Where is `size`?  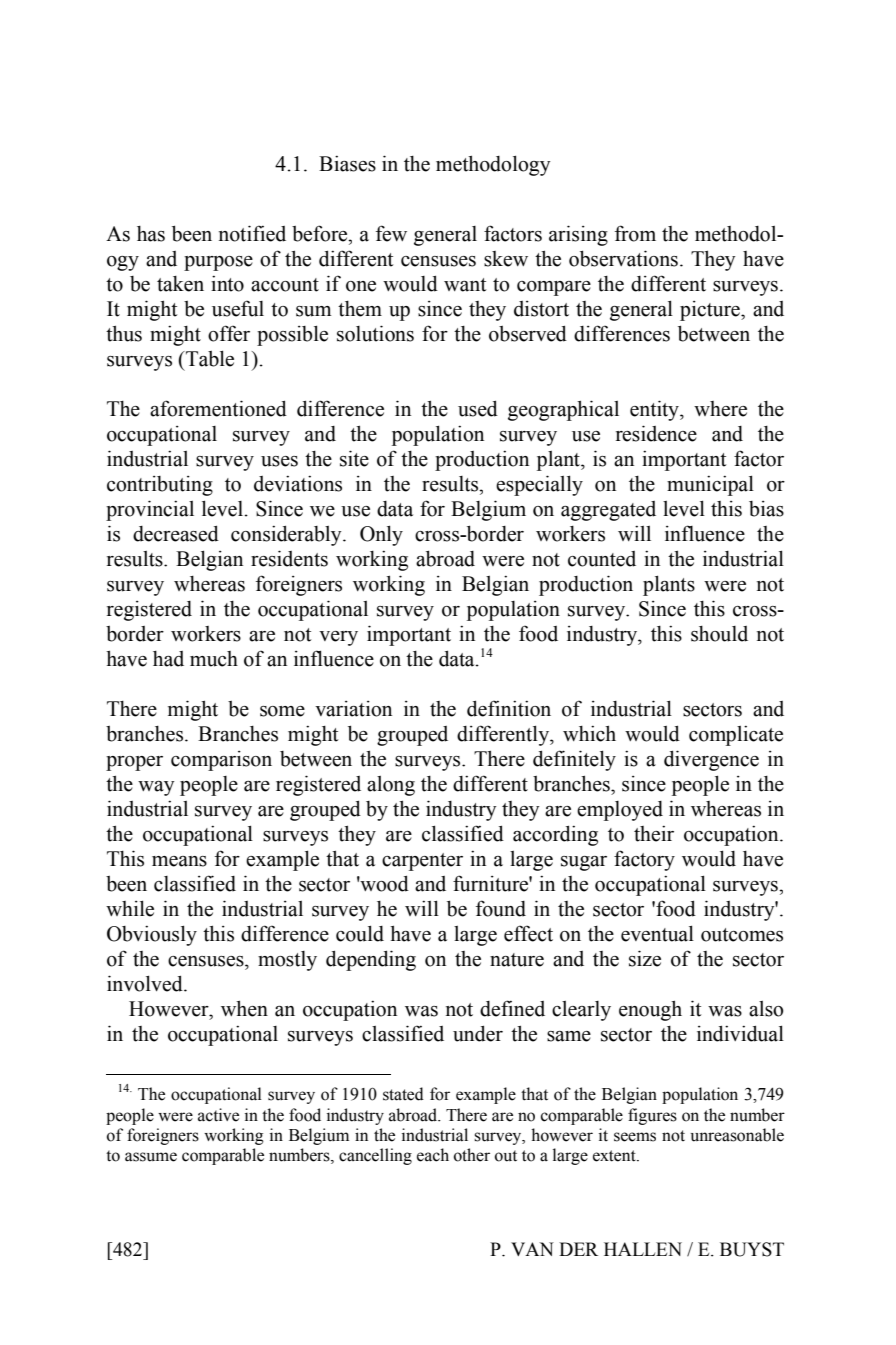
size is located at coordinates (645, 958).
